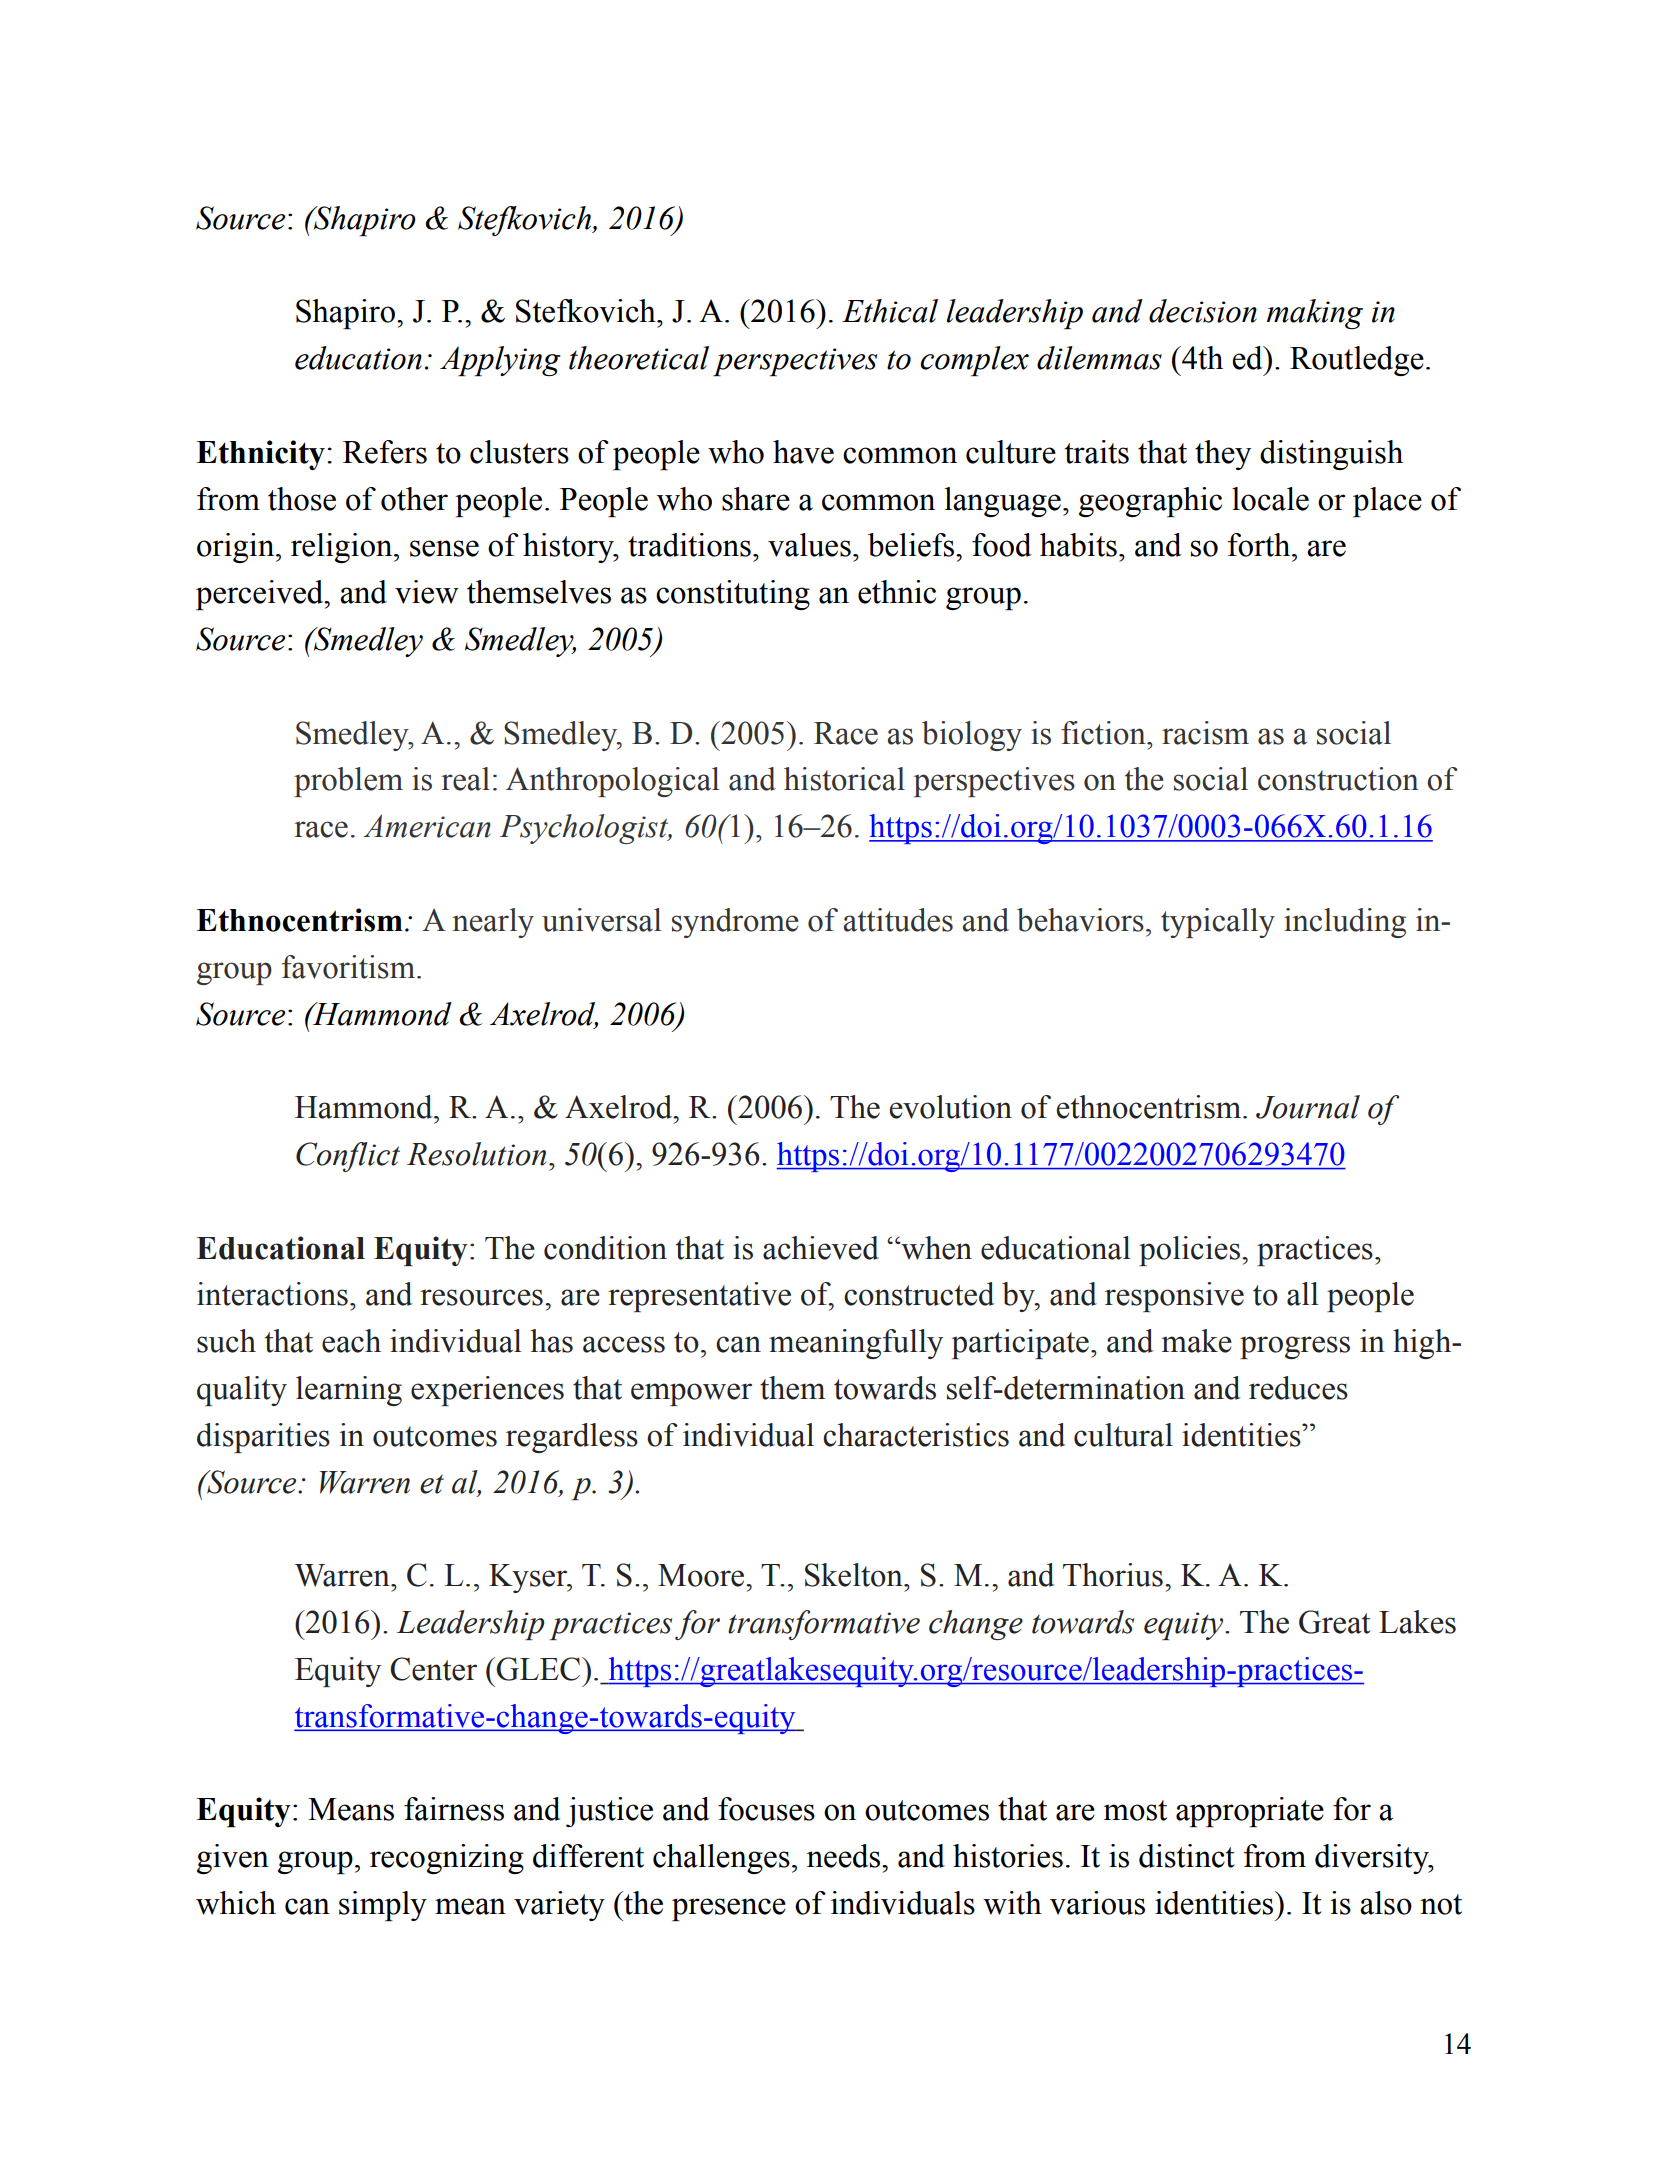 The width and height of the document is (1668, 2159). What do you see at coordinates (1357, 361) in the document?
I see `Routledge` at bounding box center [1357, 361].
